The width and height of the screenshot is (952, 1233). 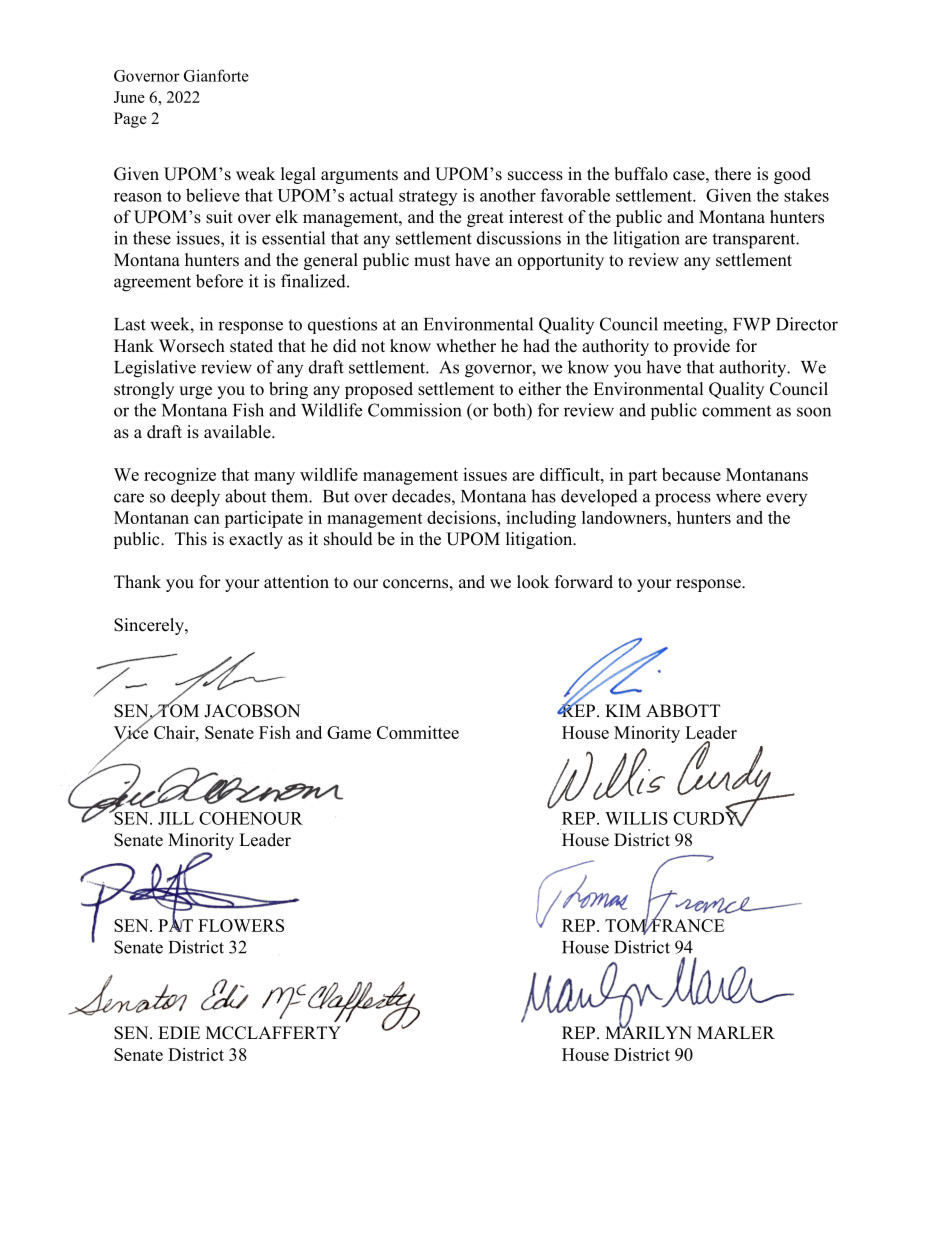 What do you see at coordinates (191, 539) in the screenshot?
I see `This` at bounding box center [191, 539].
